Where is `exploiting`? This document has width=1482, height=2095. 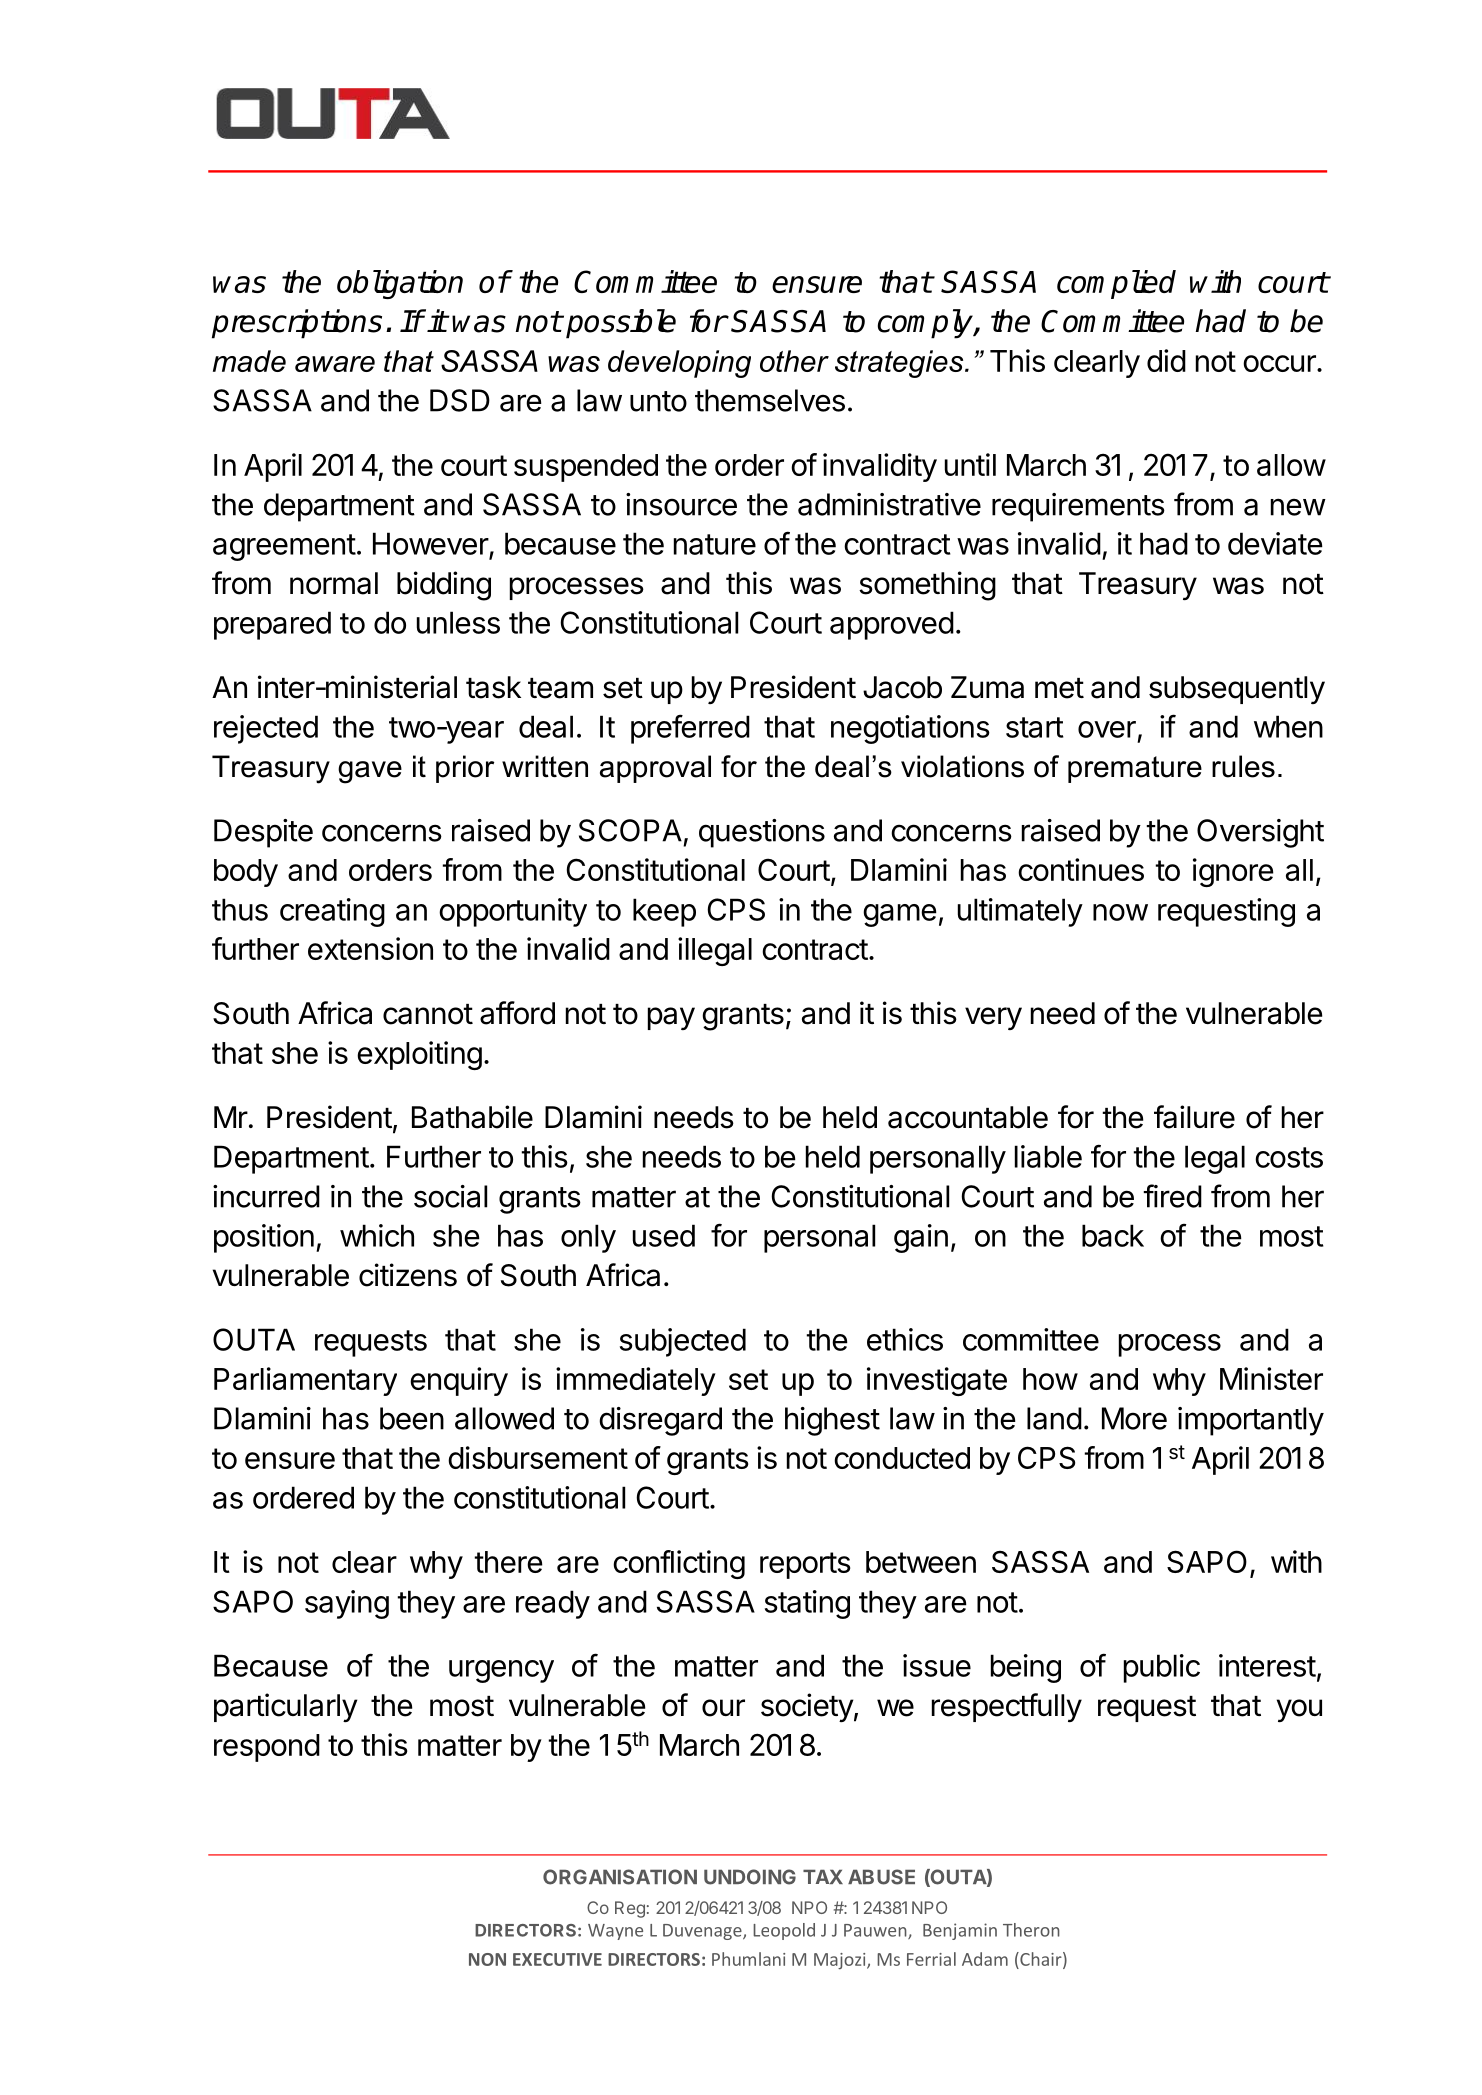
exploiting is located at coordinates (419, 1055).
